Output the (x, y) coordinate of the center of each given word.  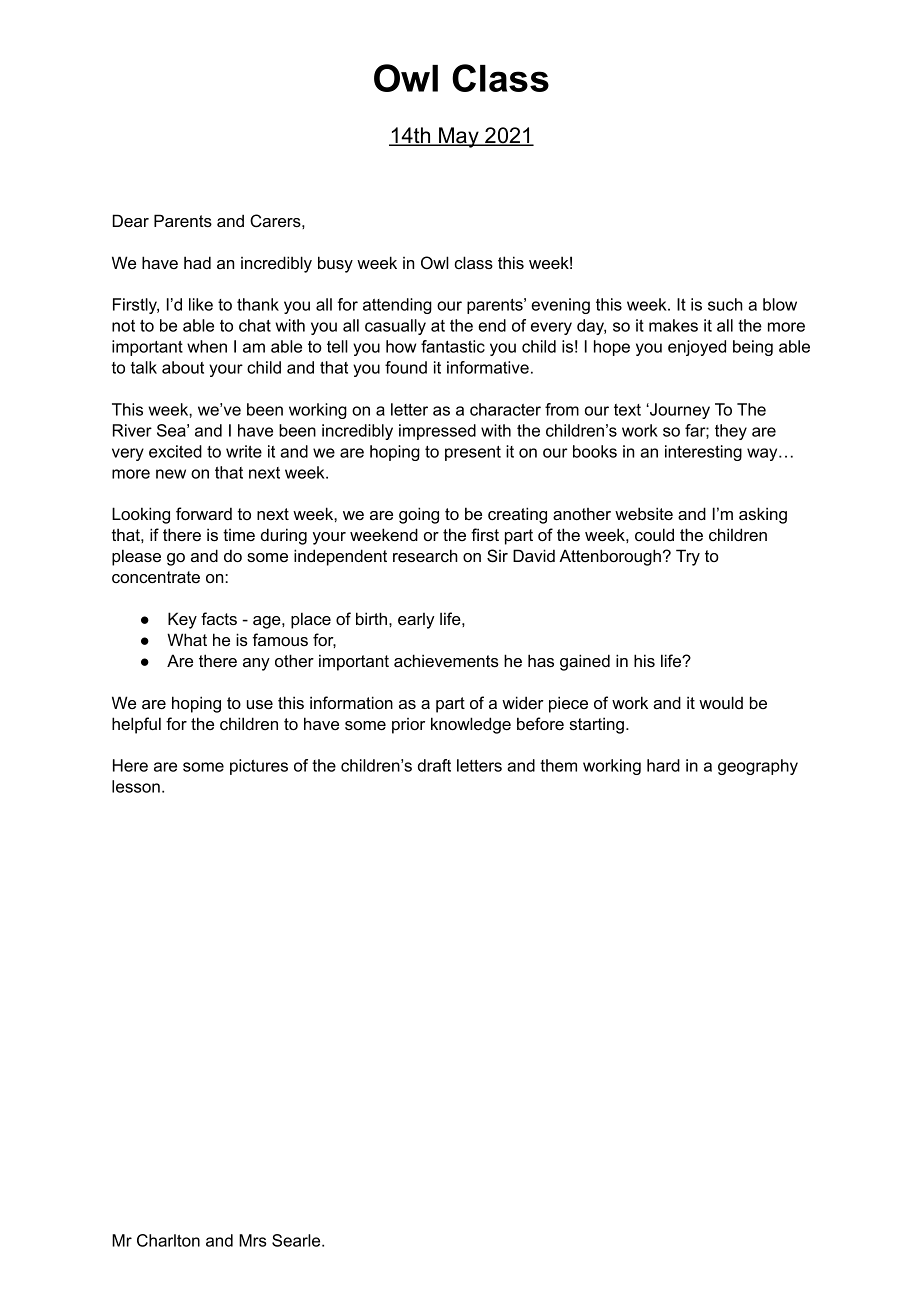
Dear (131, 220)
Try (688, 557)
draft (434, 765)
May (459, 137)
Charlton (168, 1240)
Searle (297, 1240)
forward (204, 513)
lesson (136, 786)
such (725, 304)
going (419, 515)
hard (663, 765)
